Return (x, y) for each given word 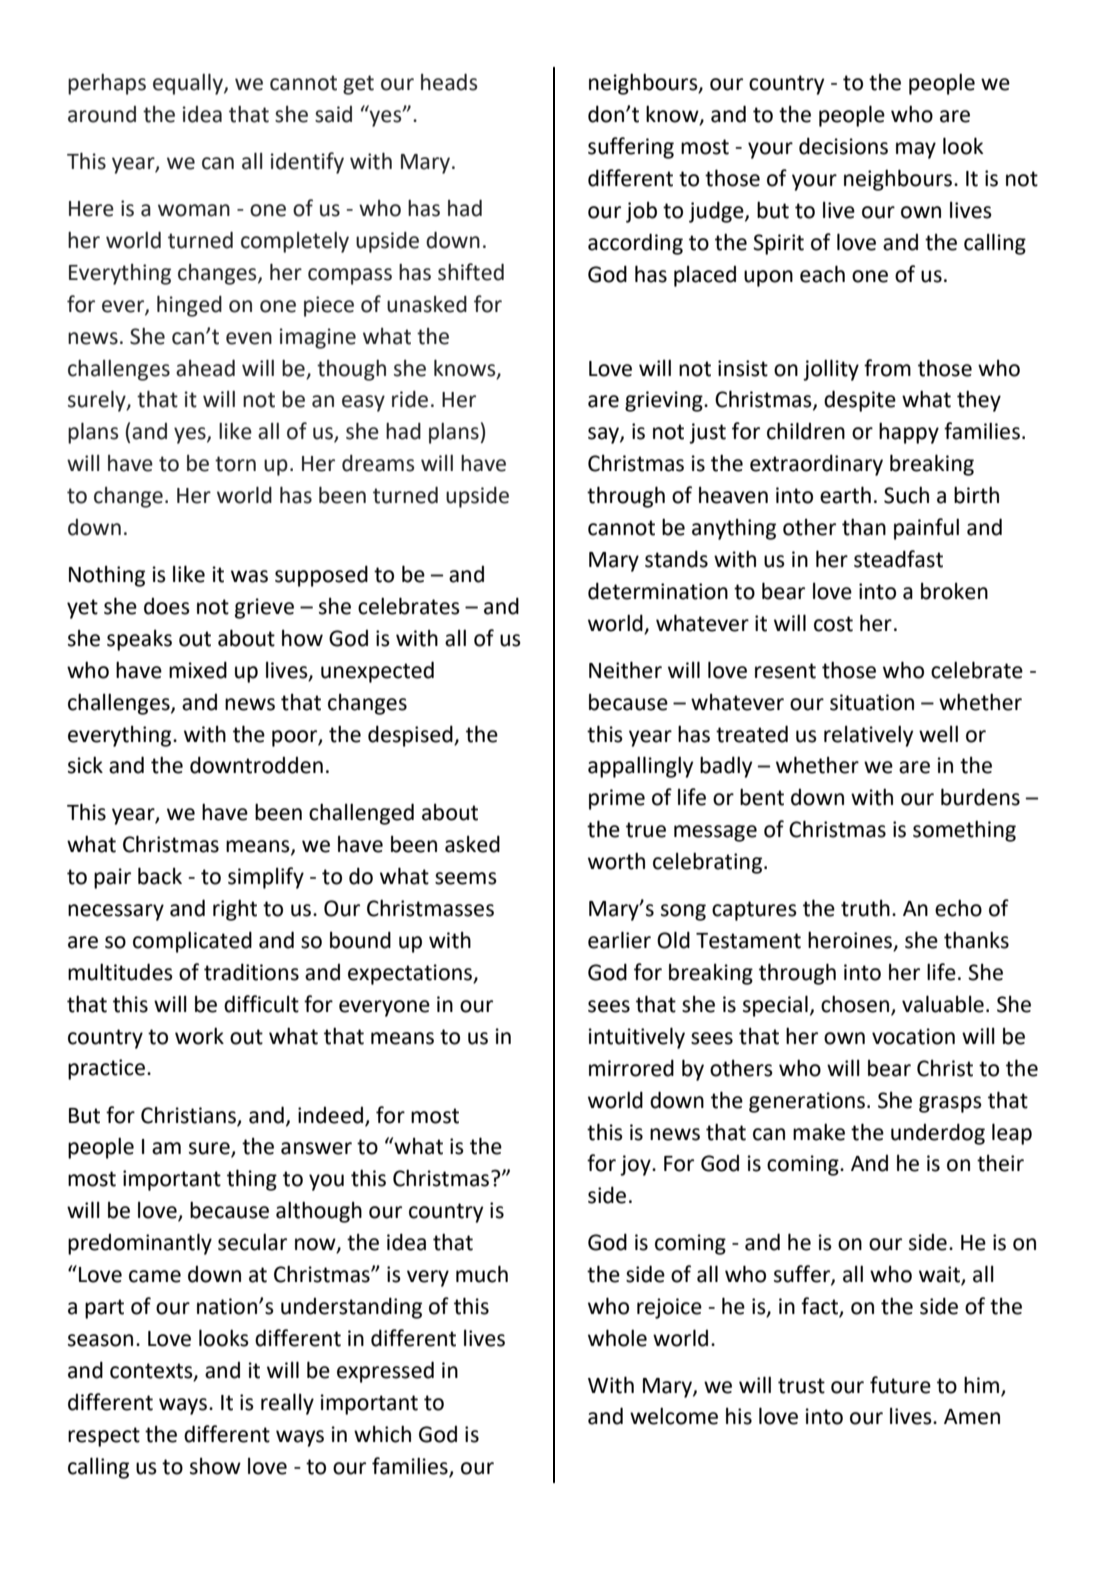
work (199, 1036)
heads (449, 82)
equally (189, 84)
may (916, 150)
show (215, 1466)
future (900, 1385)
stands (676, 559)
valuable (943, 1004)
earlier (619, 940)
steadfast (898, 559)
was (249, 576)
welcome (674, 1416)
